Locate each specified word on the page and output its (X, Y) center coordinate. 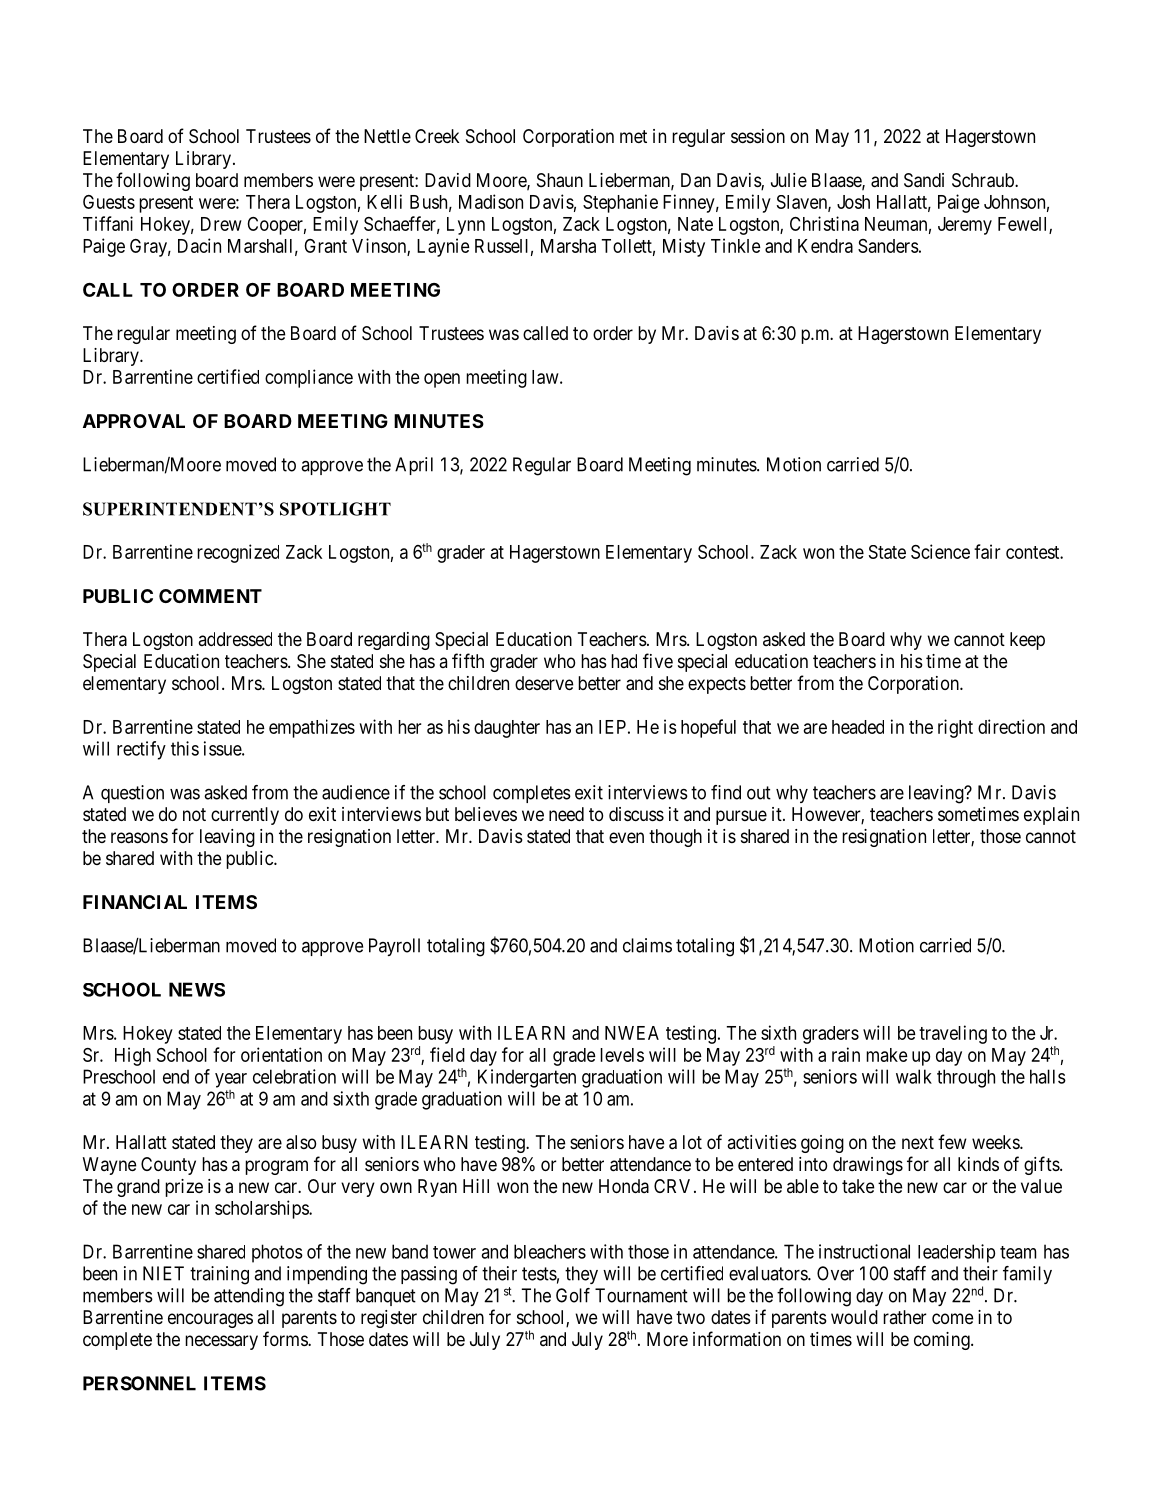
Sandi (924, 180)
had (624, 661)
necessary (221, 1342)
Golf (573, 1295)
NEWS (197, 989)
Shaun (560, 180)
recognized (238, 553)
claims (647, 945)
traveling (953, 1034)
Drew (221, 224)
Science (940, 551)
